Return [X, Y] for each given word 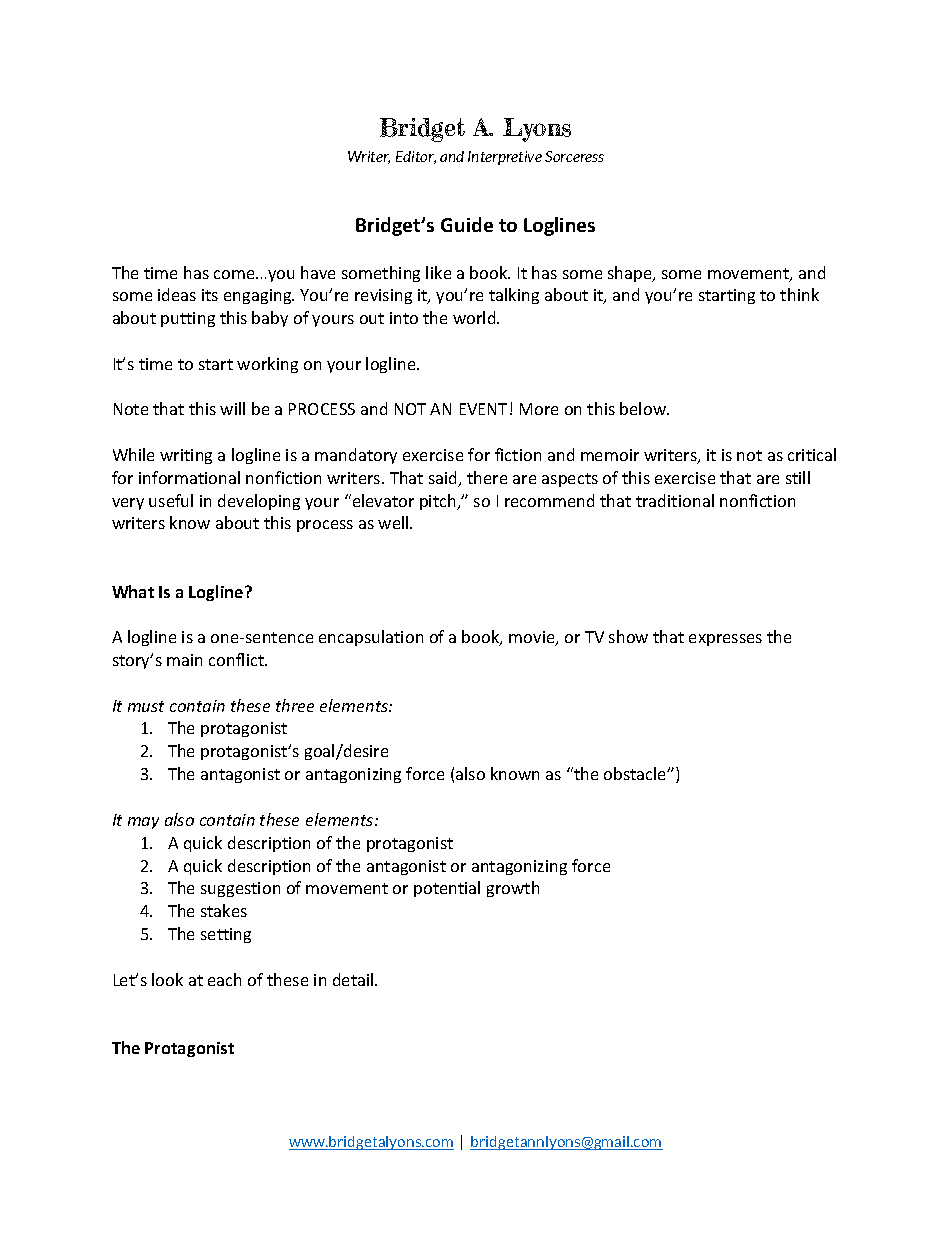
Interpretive [505, 158]
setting [226, 935]
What [133, 591]
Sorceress [574, 156]
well [394, 522]
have [318, 272]
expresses [725, 640]
